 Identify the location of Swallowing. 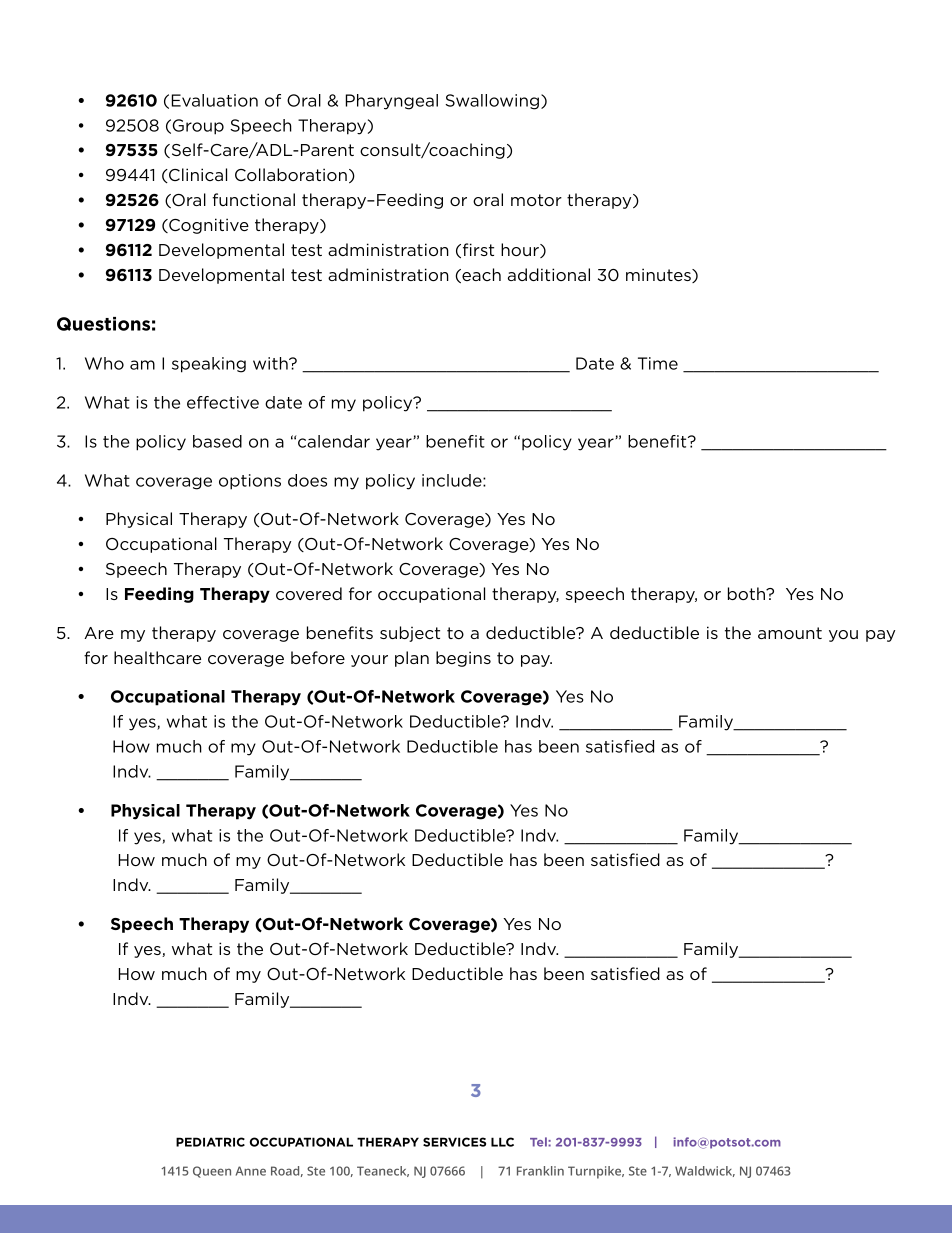
(492, 102).
